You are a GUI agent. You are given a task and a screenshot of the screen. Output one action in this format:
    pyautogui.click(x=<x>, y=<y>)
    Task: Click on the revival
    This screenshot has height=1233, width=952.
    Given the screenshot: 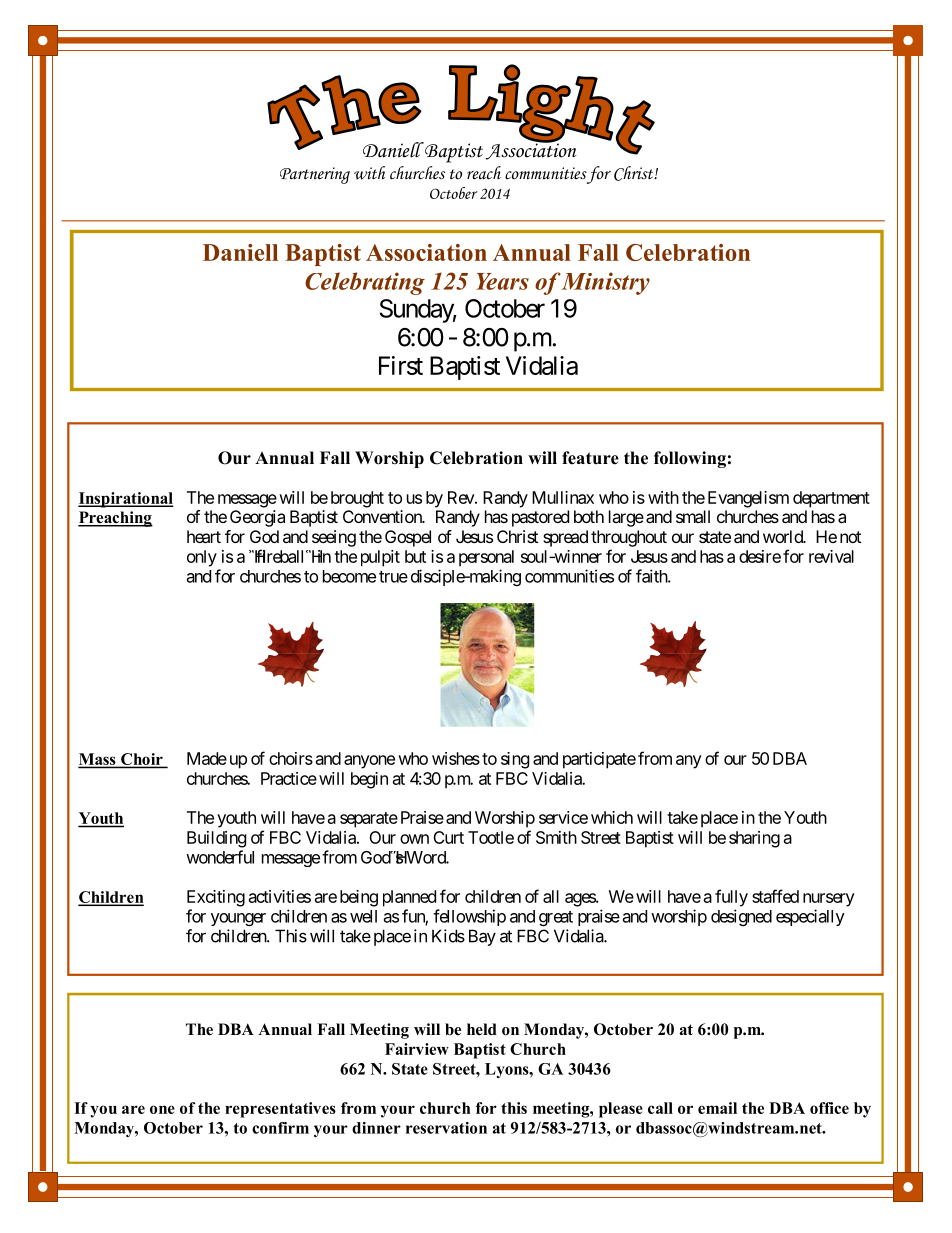 What is the action you would take?
    pyautogui.click(x=831, y=556)
